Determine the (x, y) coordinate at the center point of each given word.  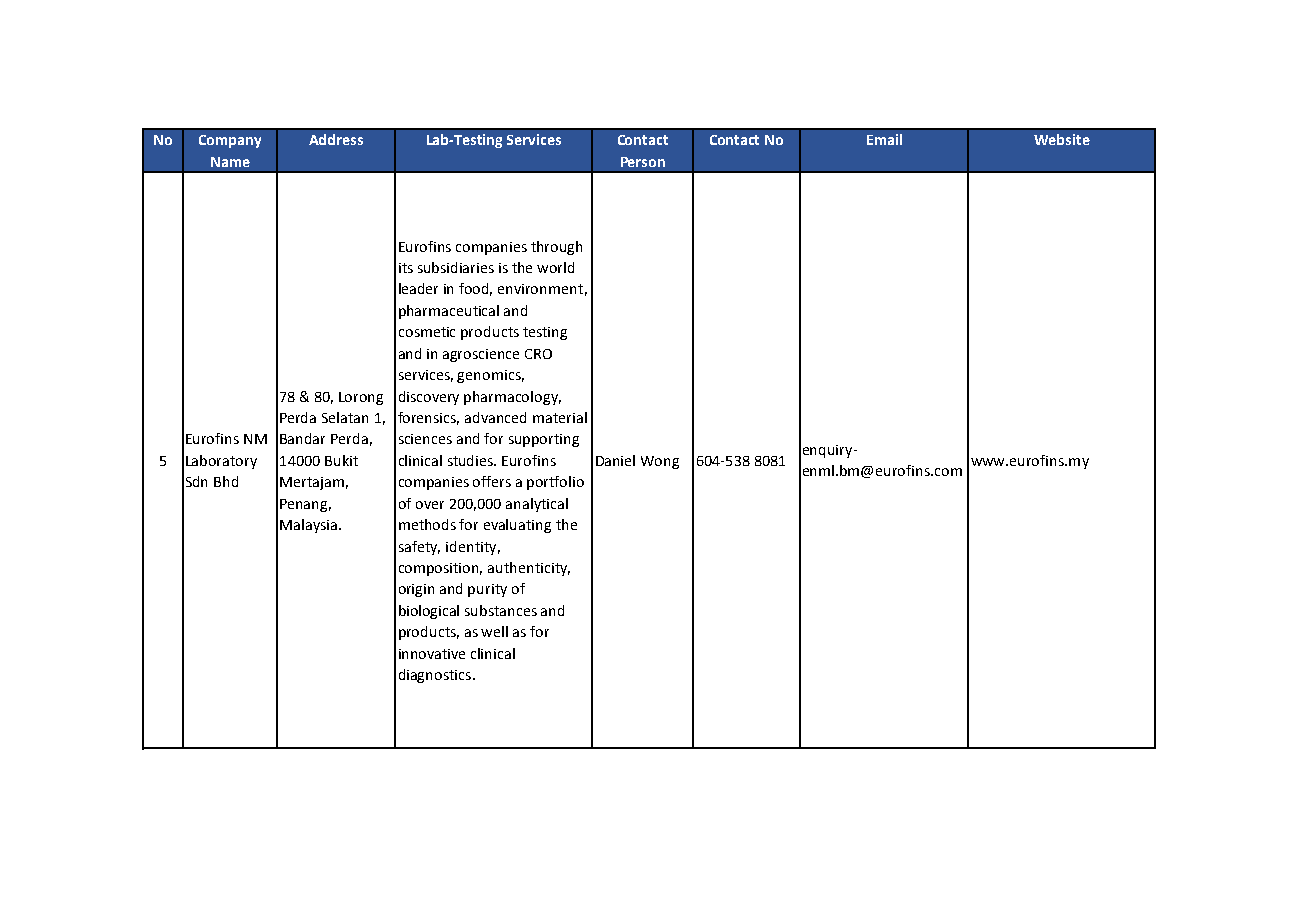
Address (336, 139)
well (494, 631)
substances (501, 610)
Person (643, 162)
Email (884, 139)
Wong (660, 462)
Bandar (302, 438)
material (560, 417)
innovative (432, 654)
